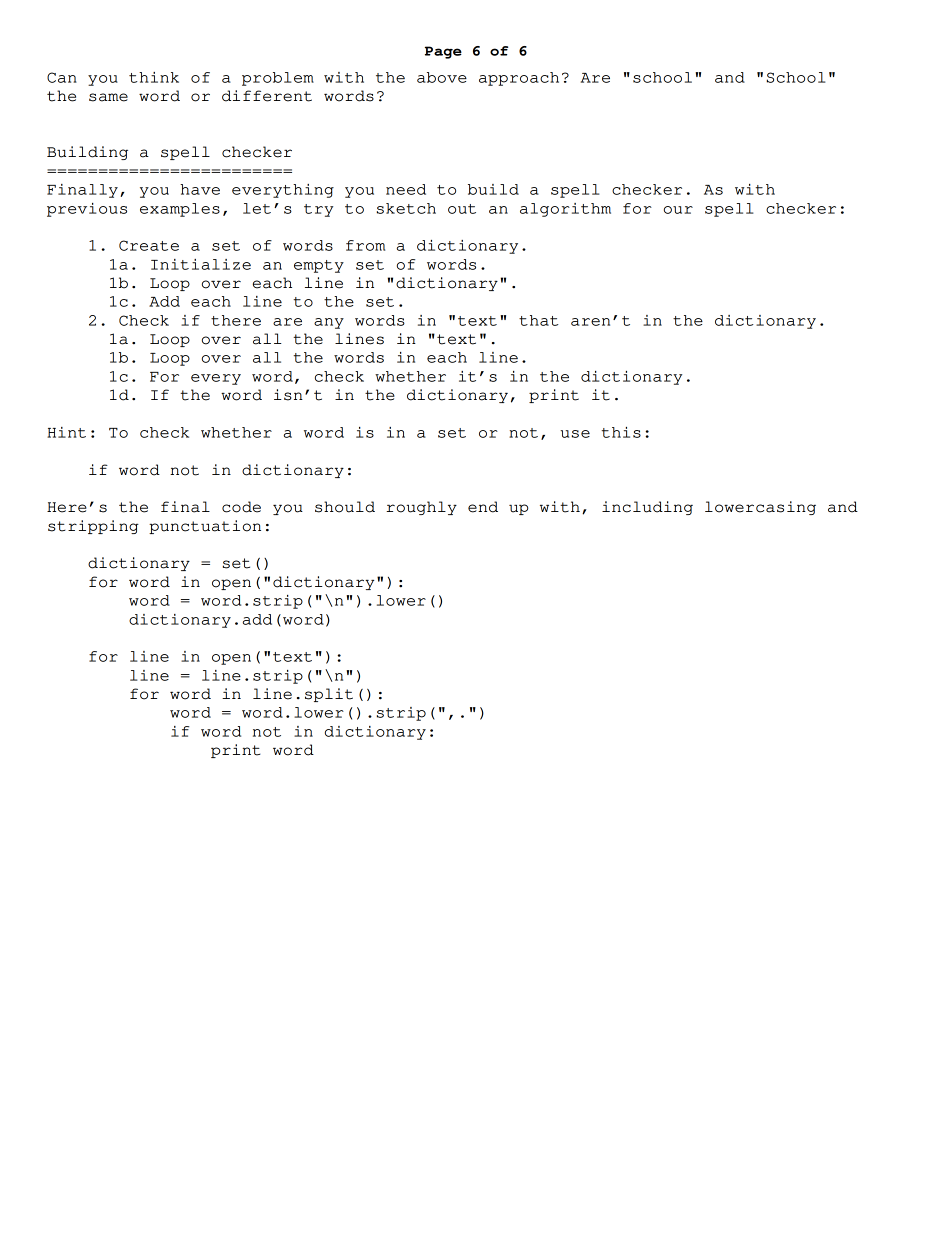  I want to click on above, so click(442, 77).
